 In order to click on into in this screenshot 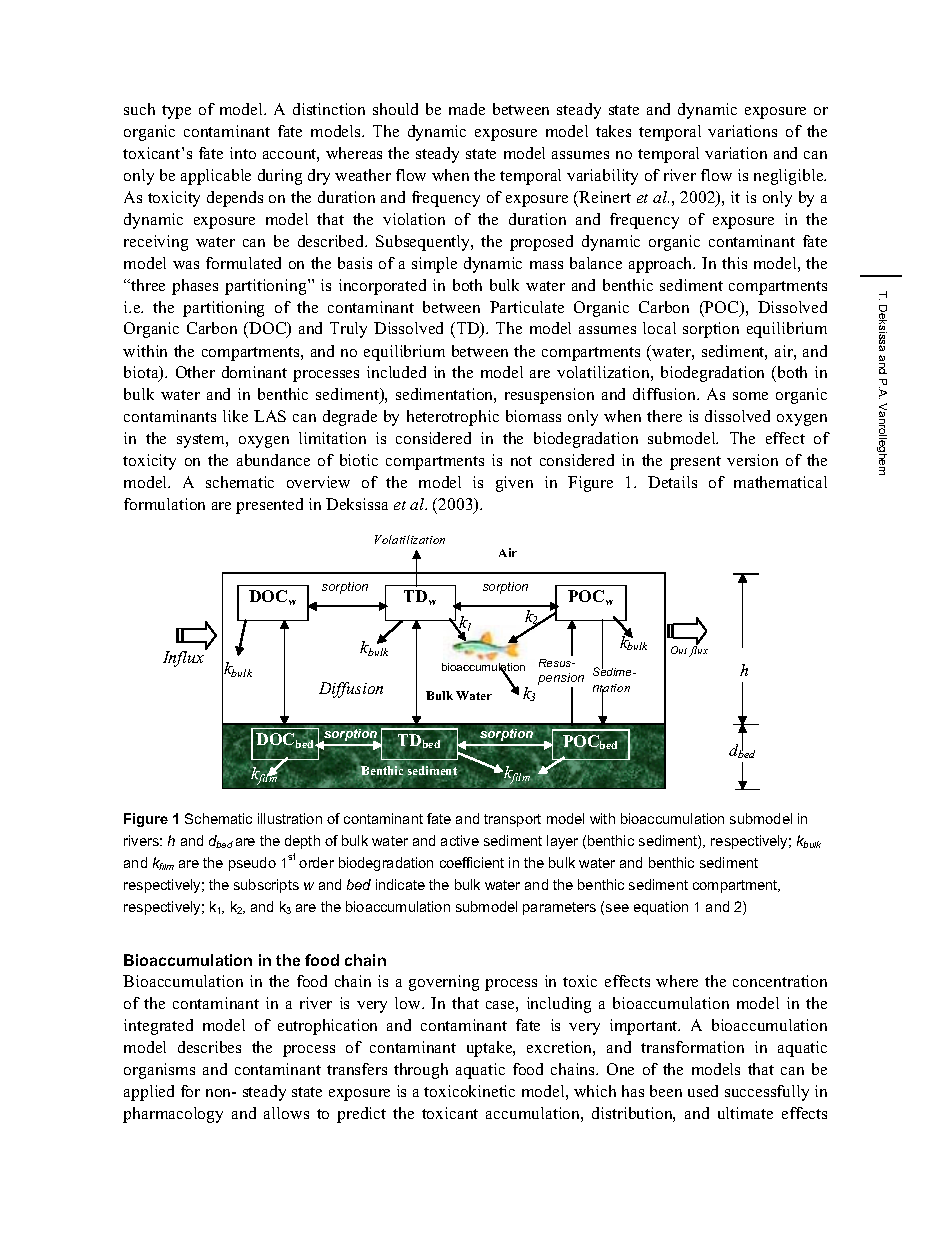, I will do `click(243, 153)`.
